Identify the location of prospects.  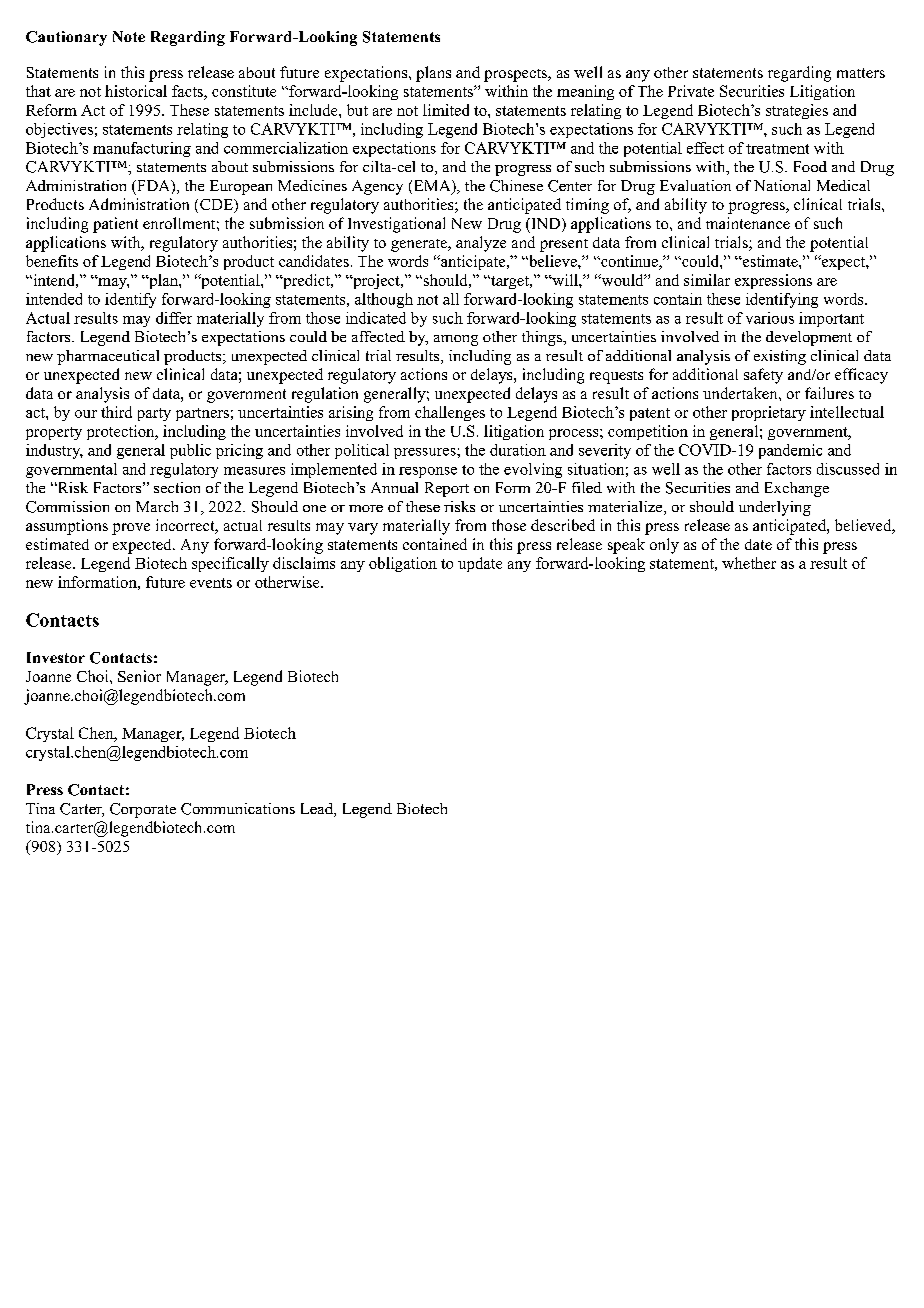
(516, 75).
